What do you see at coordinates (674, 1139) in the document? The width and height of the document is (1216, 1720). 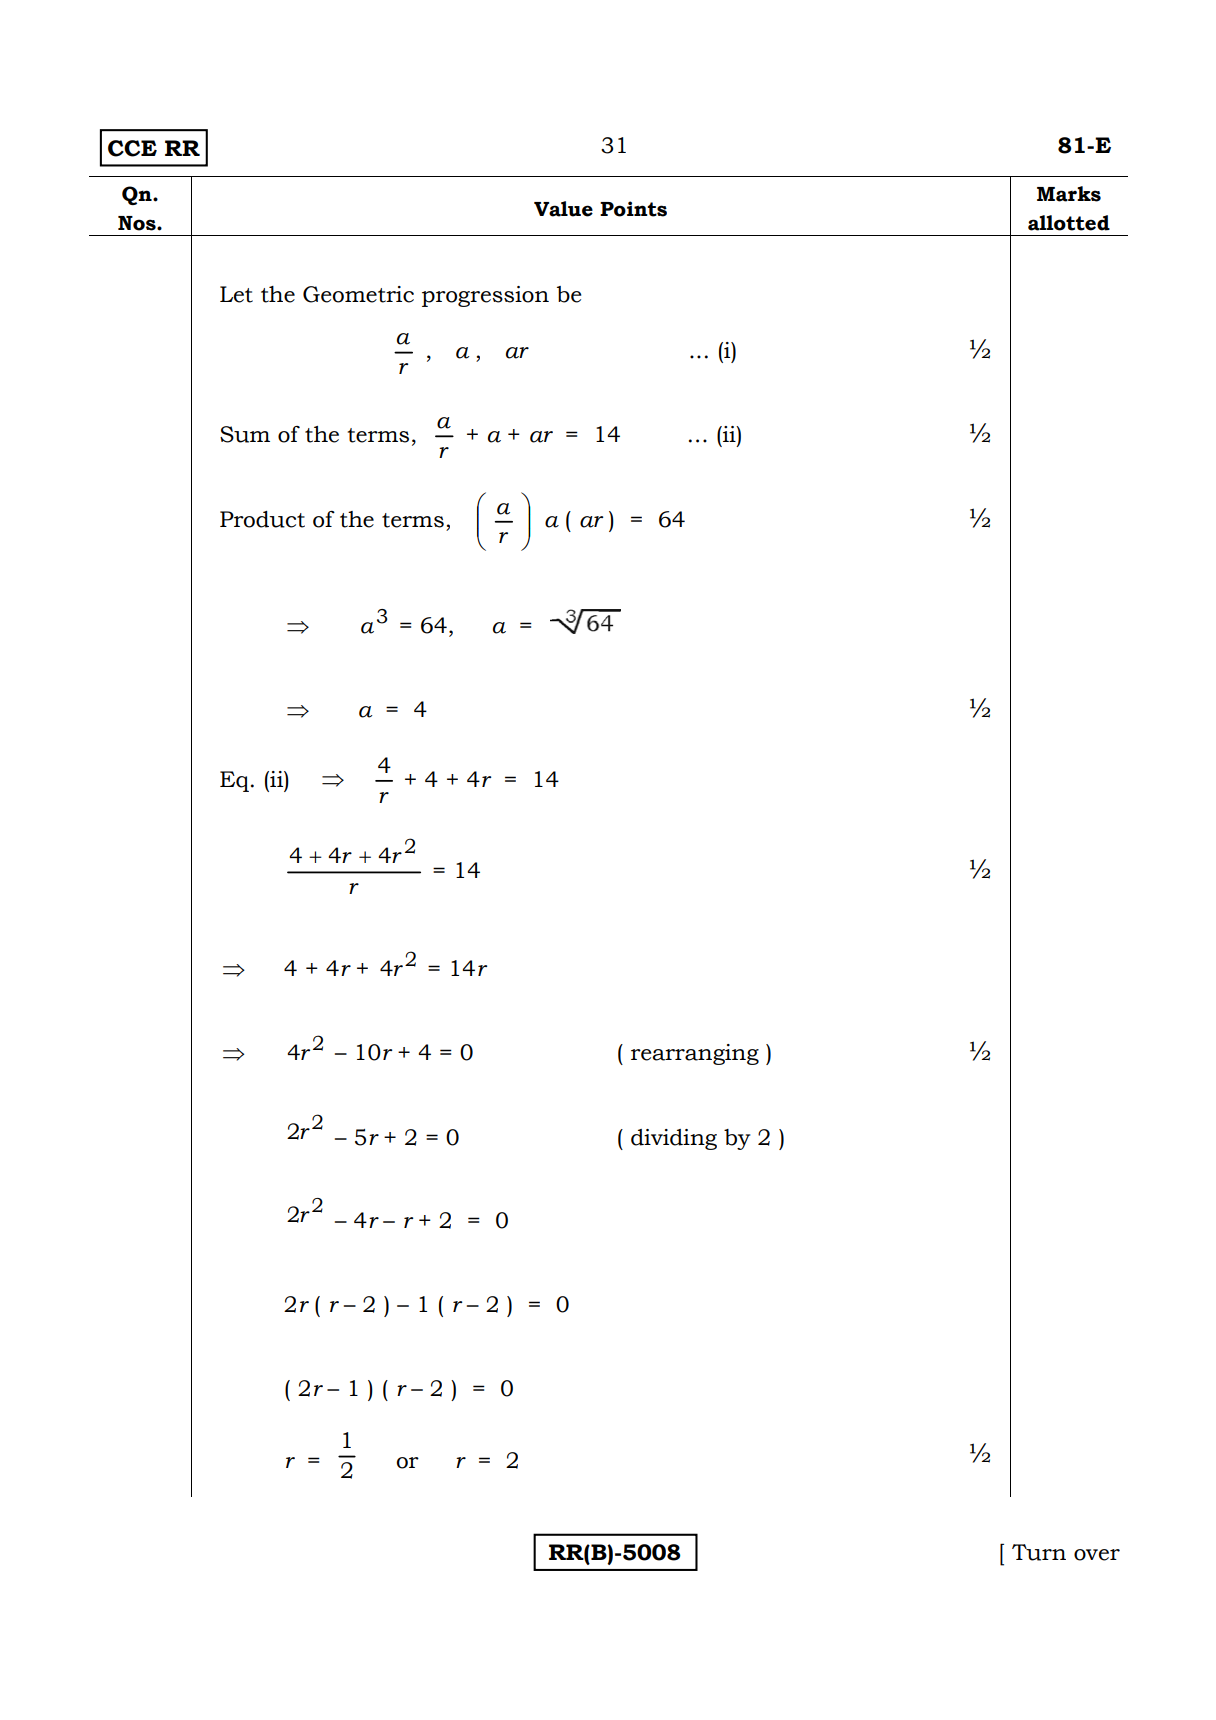 I see `dividing` at bounding box center [674, 1139].
